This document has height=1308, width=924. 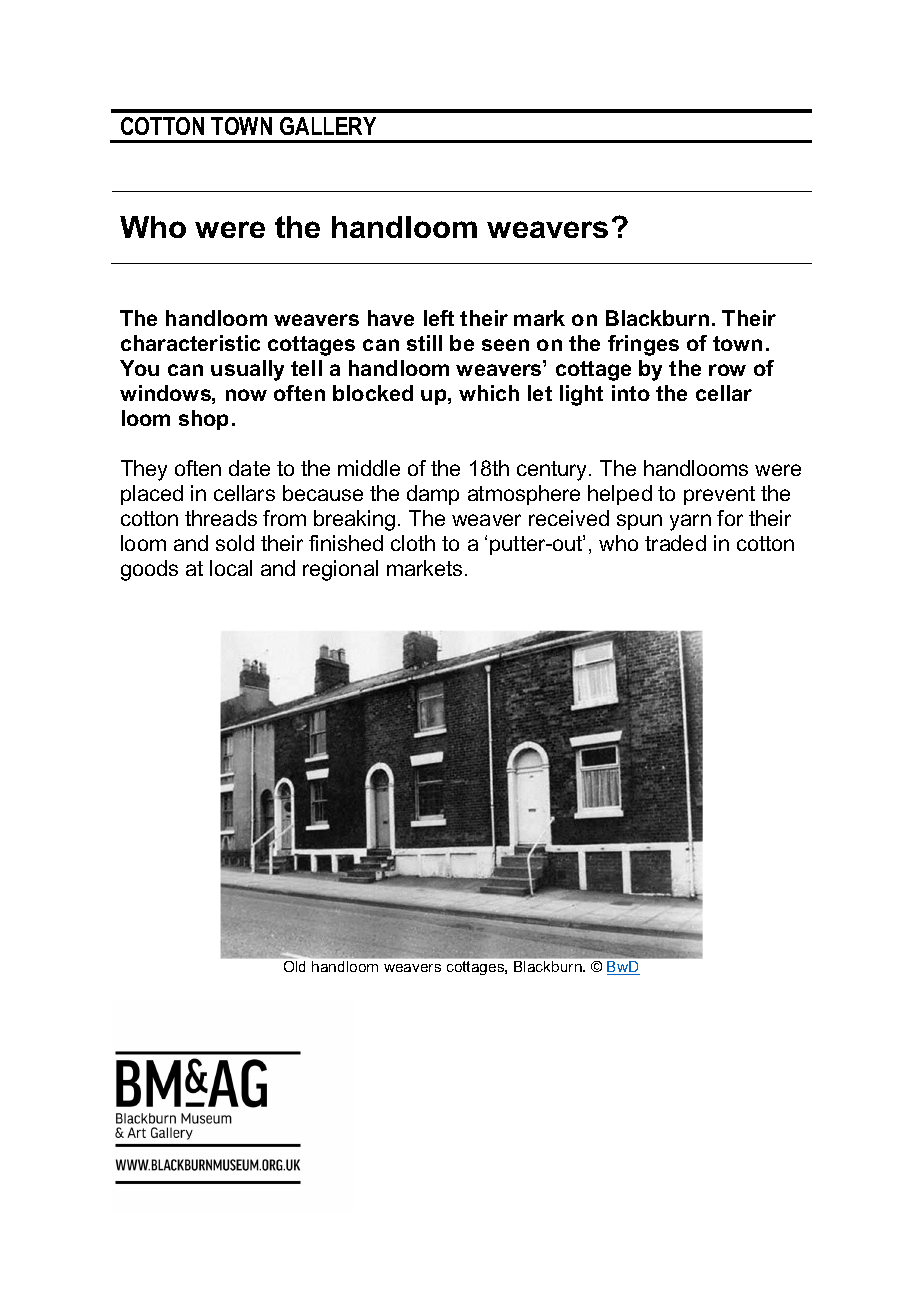 What do you see at coordinates (246, 395) in the document?
I see `now` at bounding box center [246, 395].
